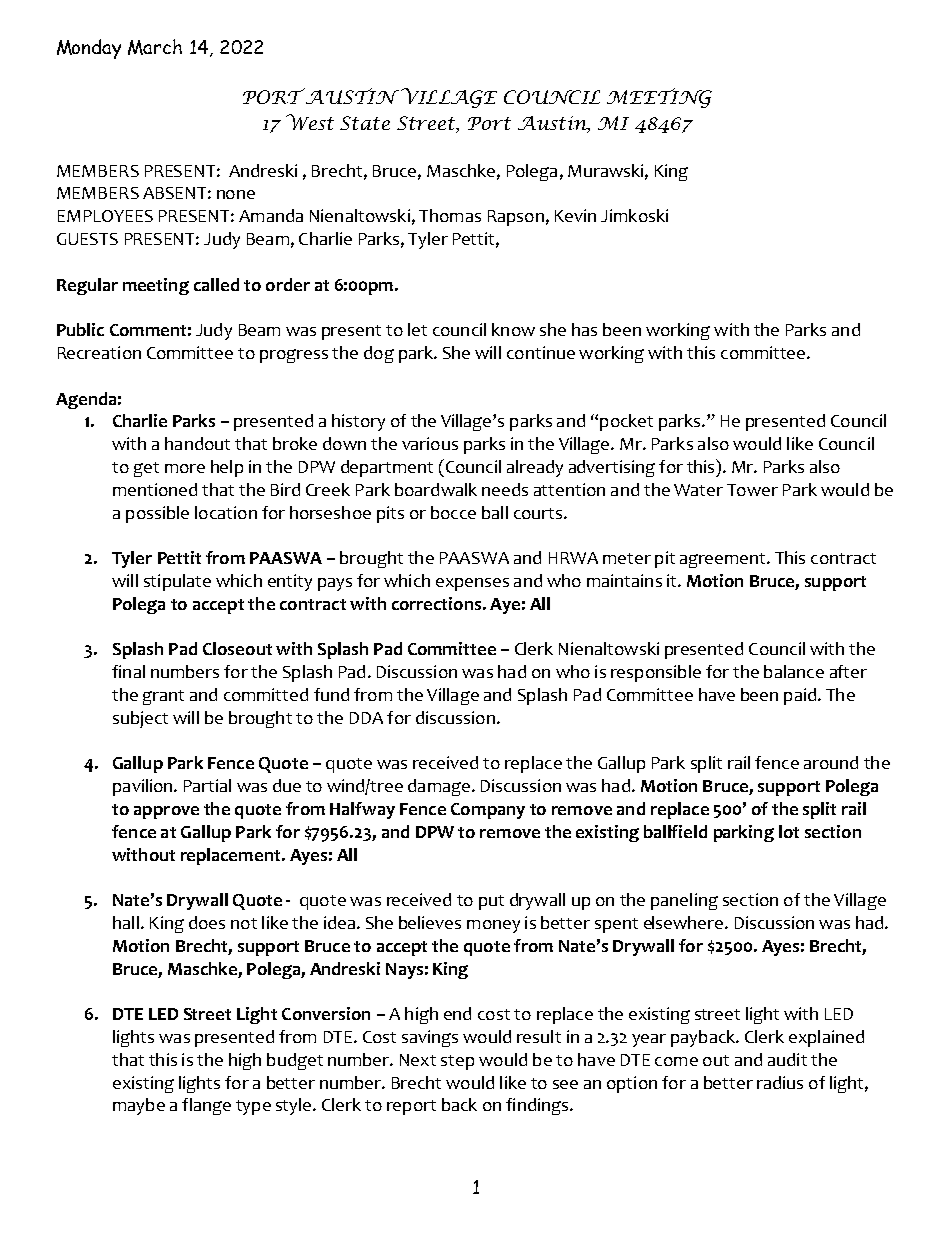 The height and width of the page is (1233, 952). What do you see at coordinates (365, 123) in the page?
I see `State` at bounding box center [365, 123].
